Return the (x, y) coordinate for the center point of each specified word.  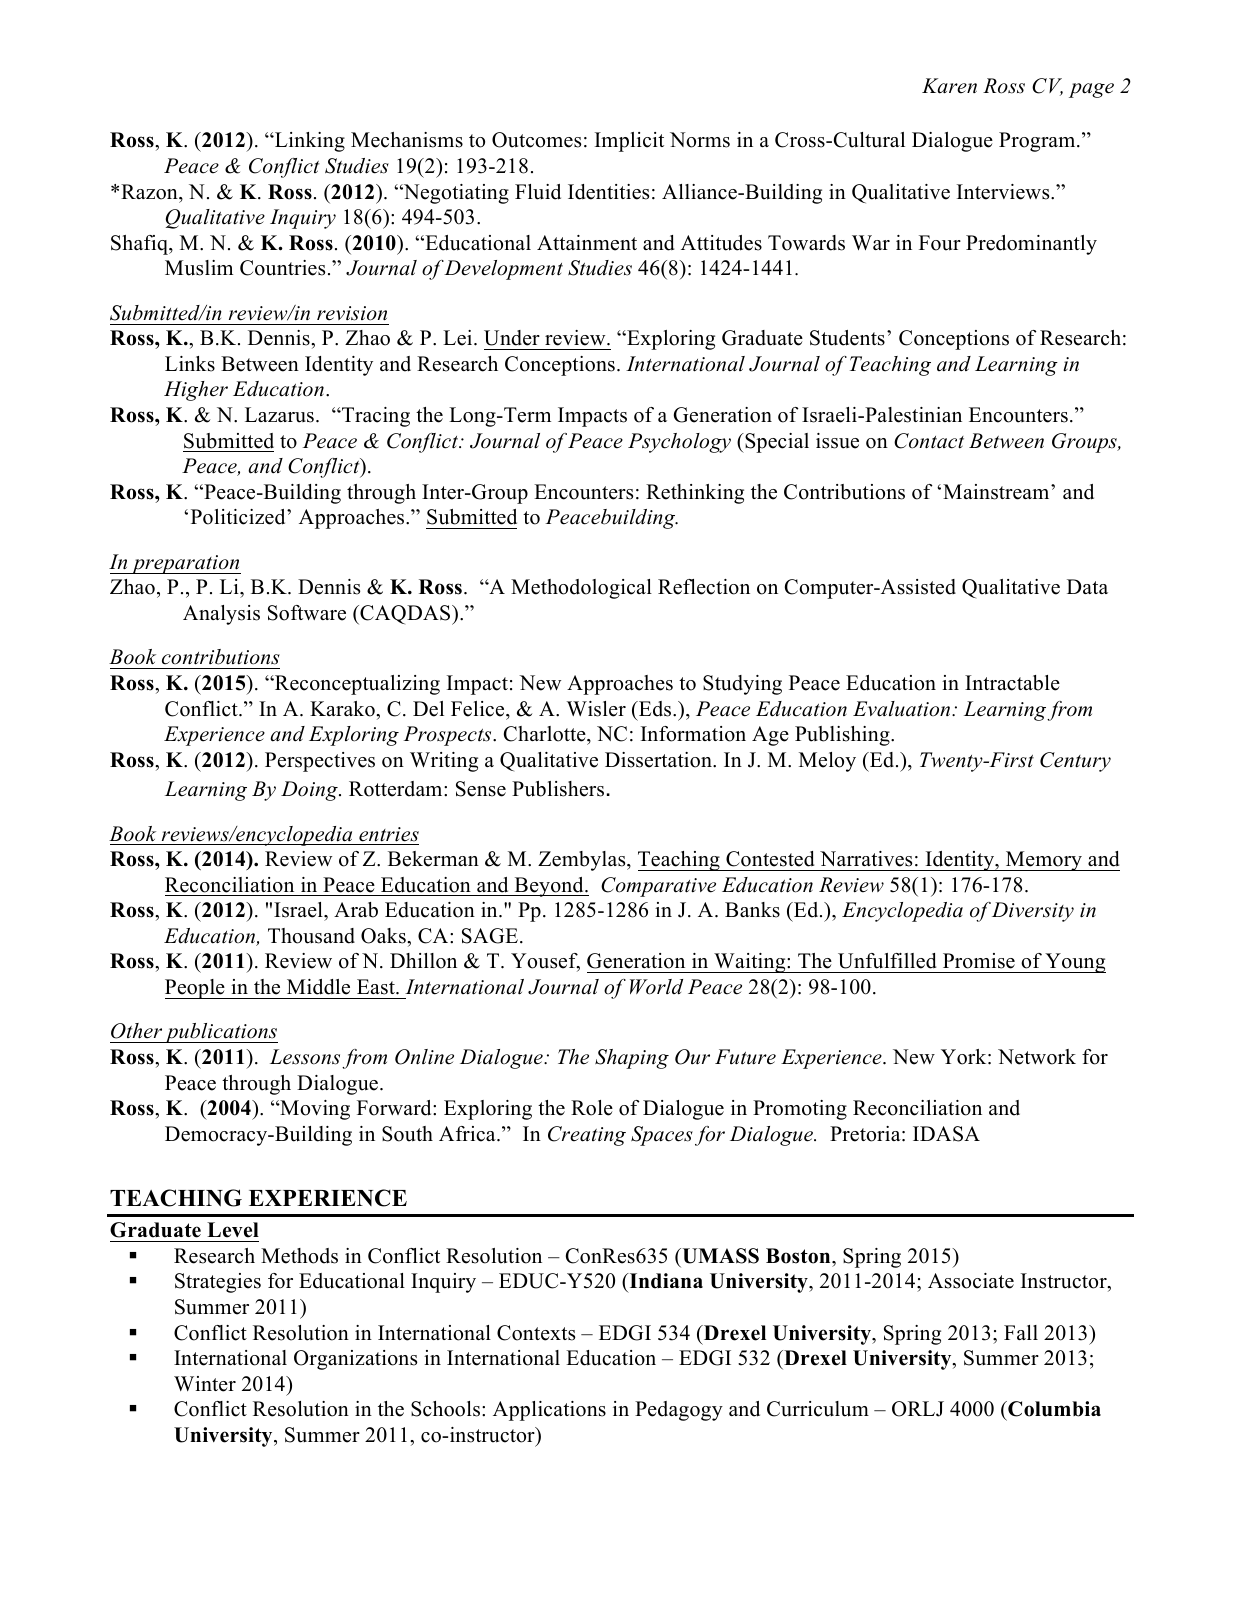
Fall (1021, 1332)
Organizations (355, 1360)
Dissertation (659, 760)
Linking (309, 142)
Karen (949, 86)
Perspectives (320, 762)
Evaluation (903, 709)
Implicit (629, 142)
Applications (549, 1411)
